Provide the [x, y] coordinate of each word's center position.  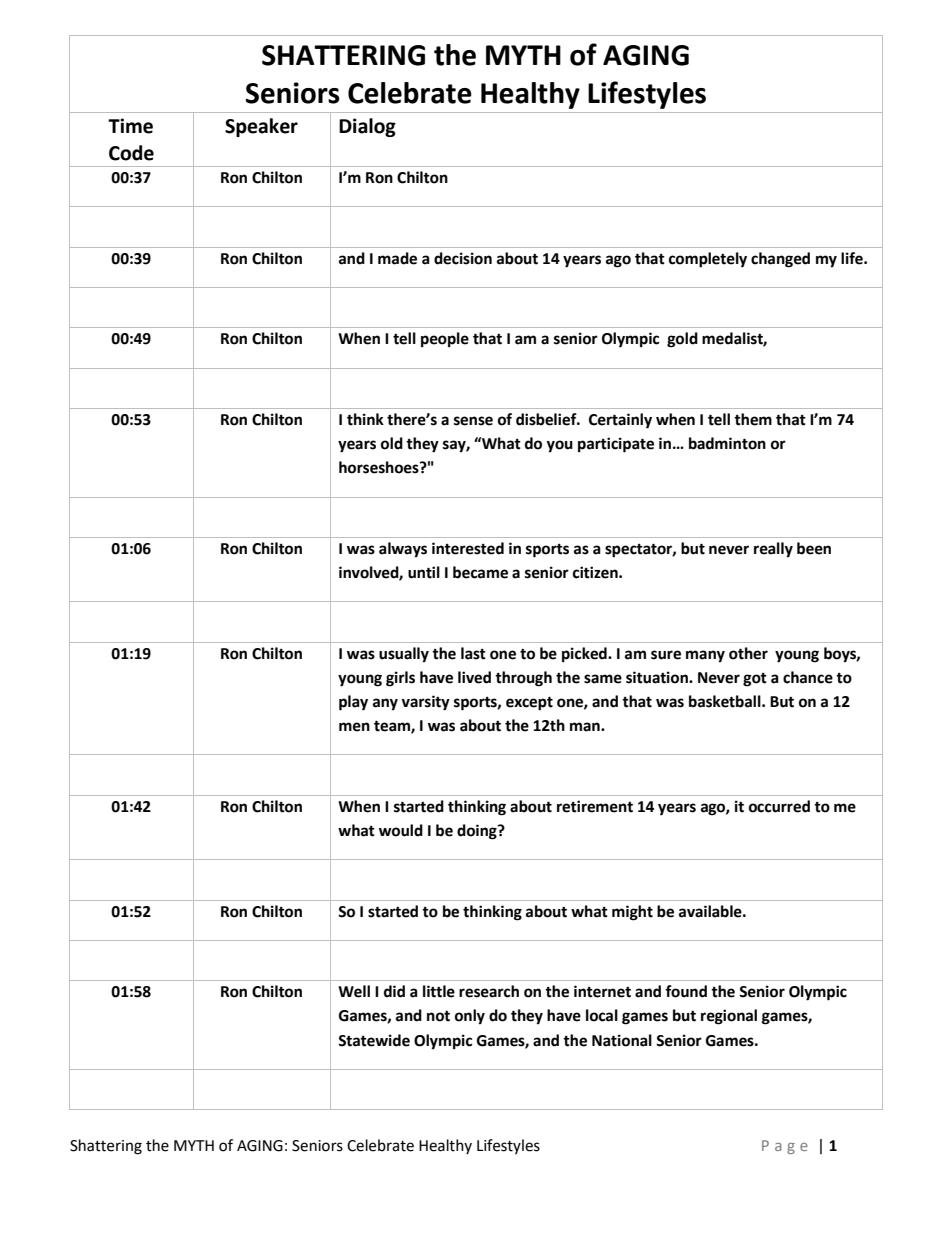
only [470, 1017]
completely [708, 260]
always [403, 550]
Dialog [367, 127]
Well [354, 991]
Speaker [261, 127]
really [773, 550]
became [480, 572]
